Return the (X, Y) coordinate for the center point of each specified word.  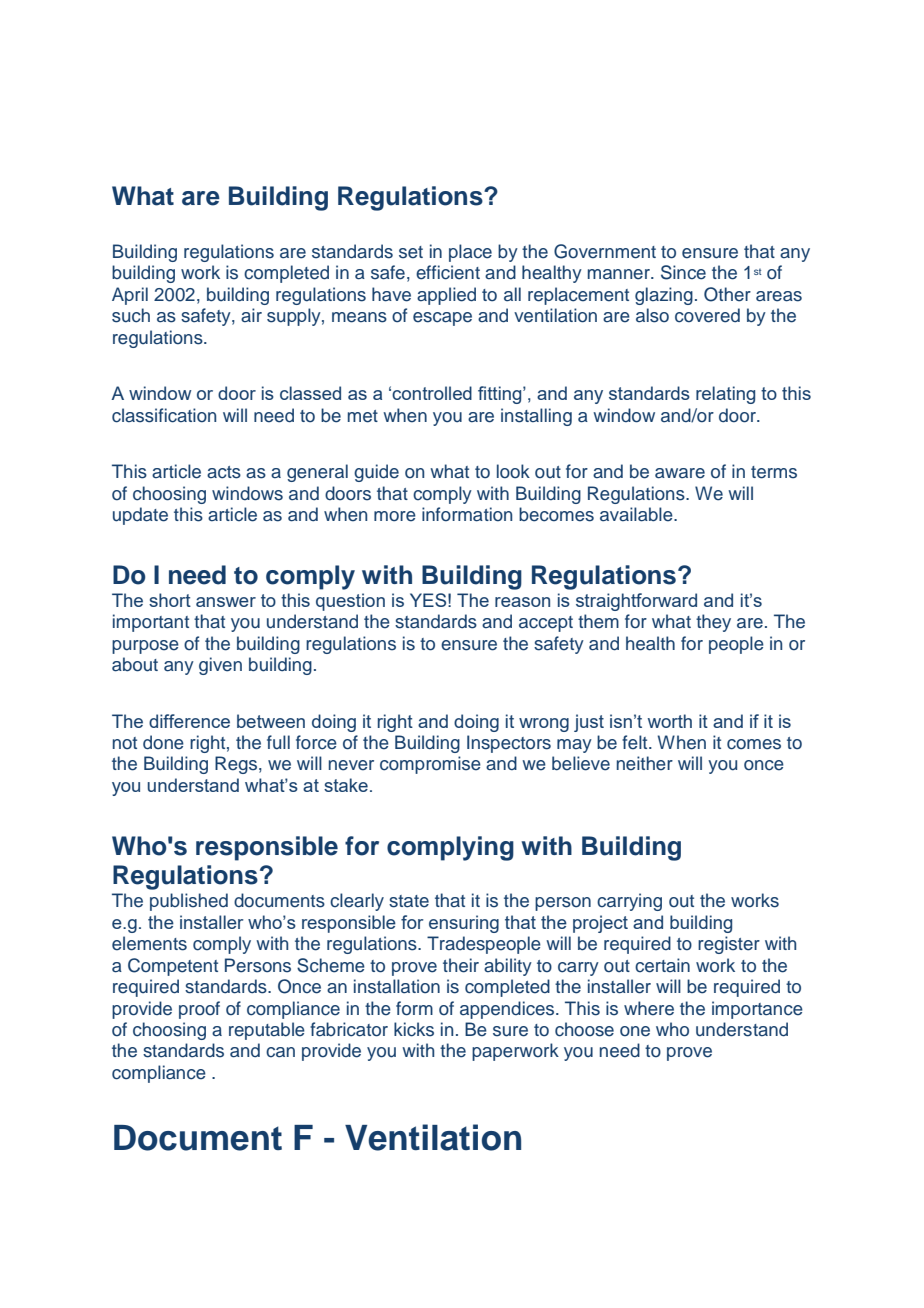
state (409, 901)
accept (546, 624)
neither (645, 763)
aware (680, 473)
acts (224, 472)
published (189, 902)
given (220, 666)
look (513, 471)
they (713, 623)
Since (683, 272)
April (130, 296)
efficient (448, 272)
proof (199, 1010)
